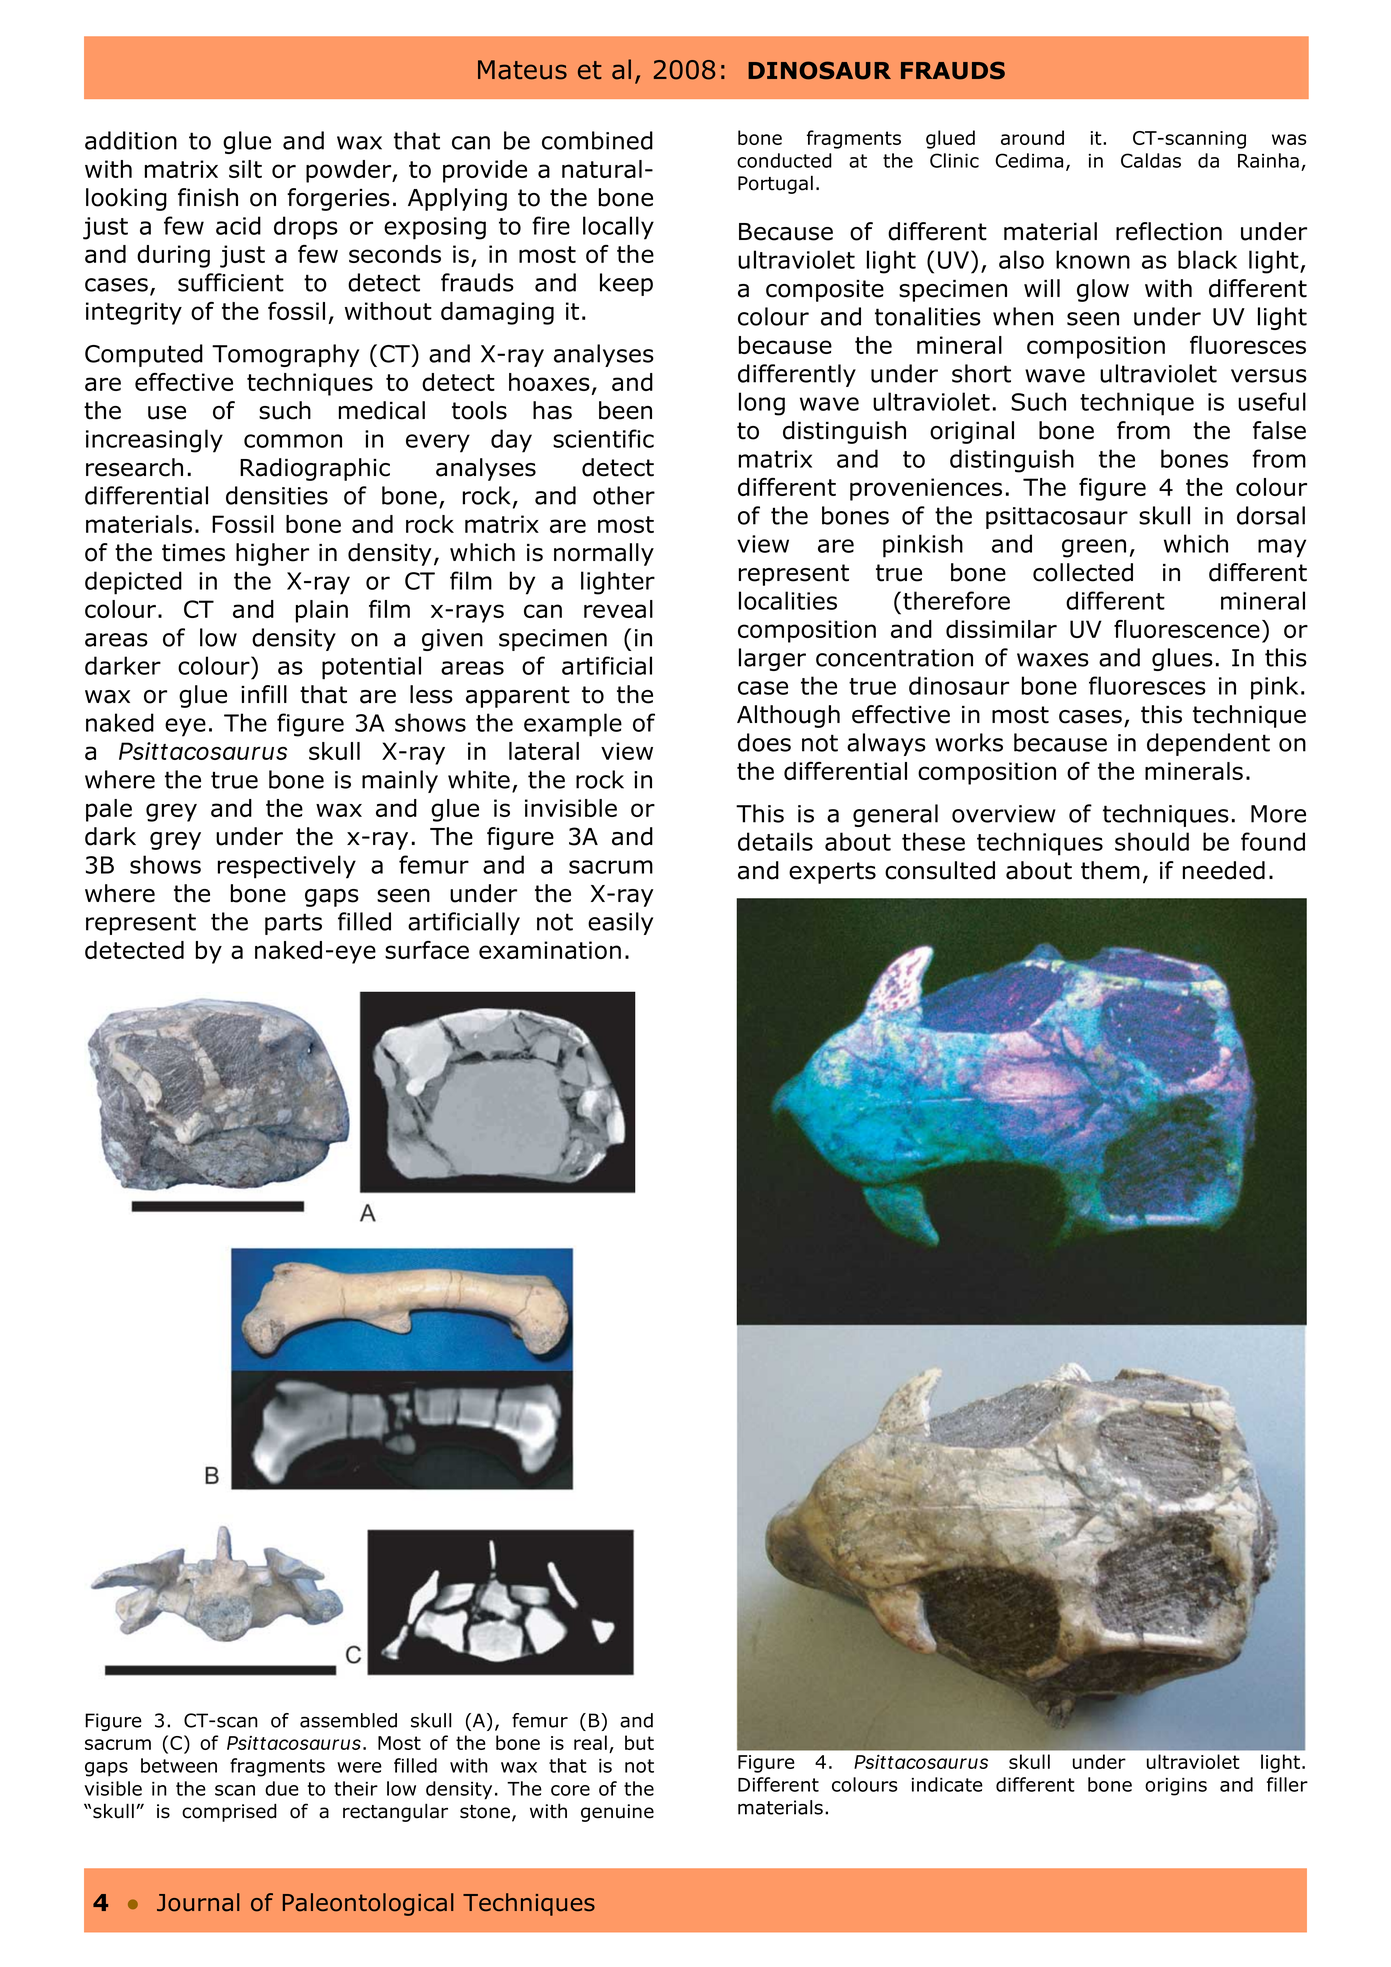 The height and width of the document is (1967, 1391). Describe the element at coordinates (293, 924) in the document. I see `parts` at that location.
